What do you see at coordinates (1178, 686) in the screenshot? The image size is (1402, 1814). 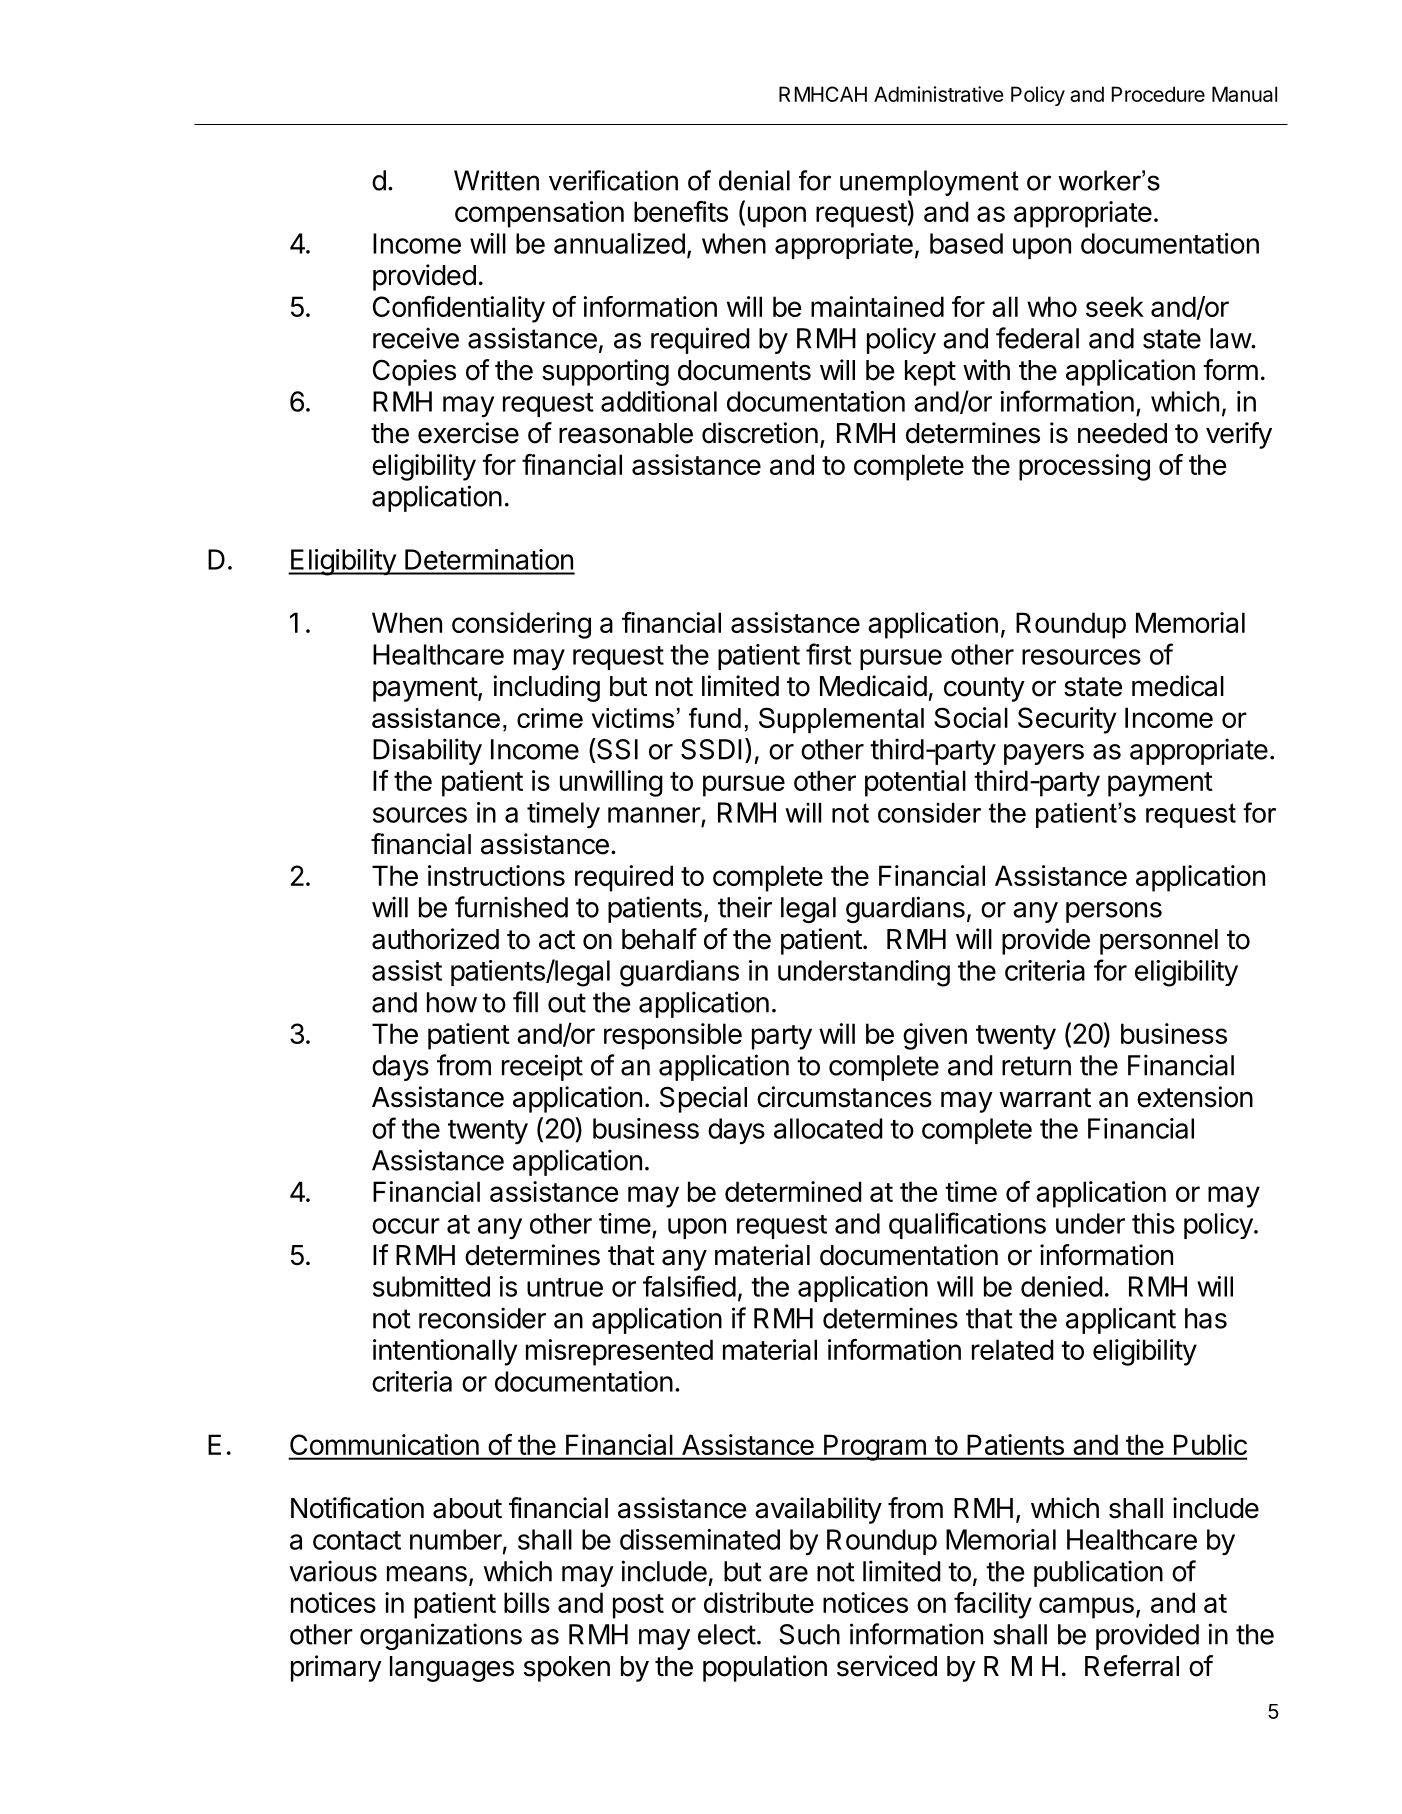 I see `medical` at bounding box center [1178, 686].
